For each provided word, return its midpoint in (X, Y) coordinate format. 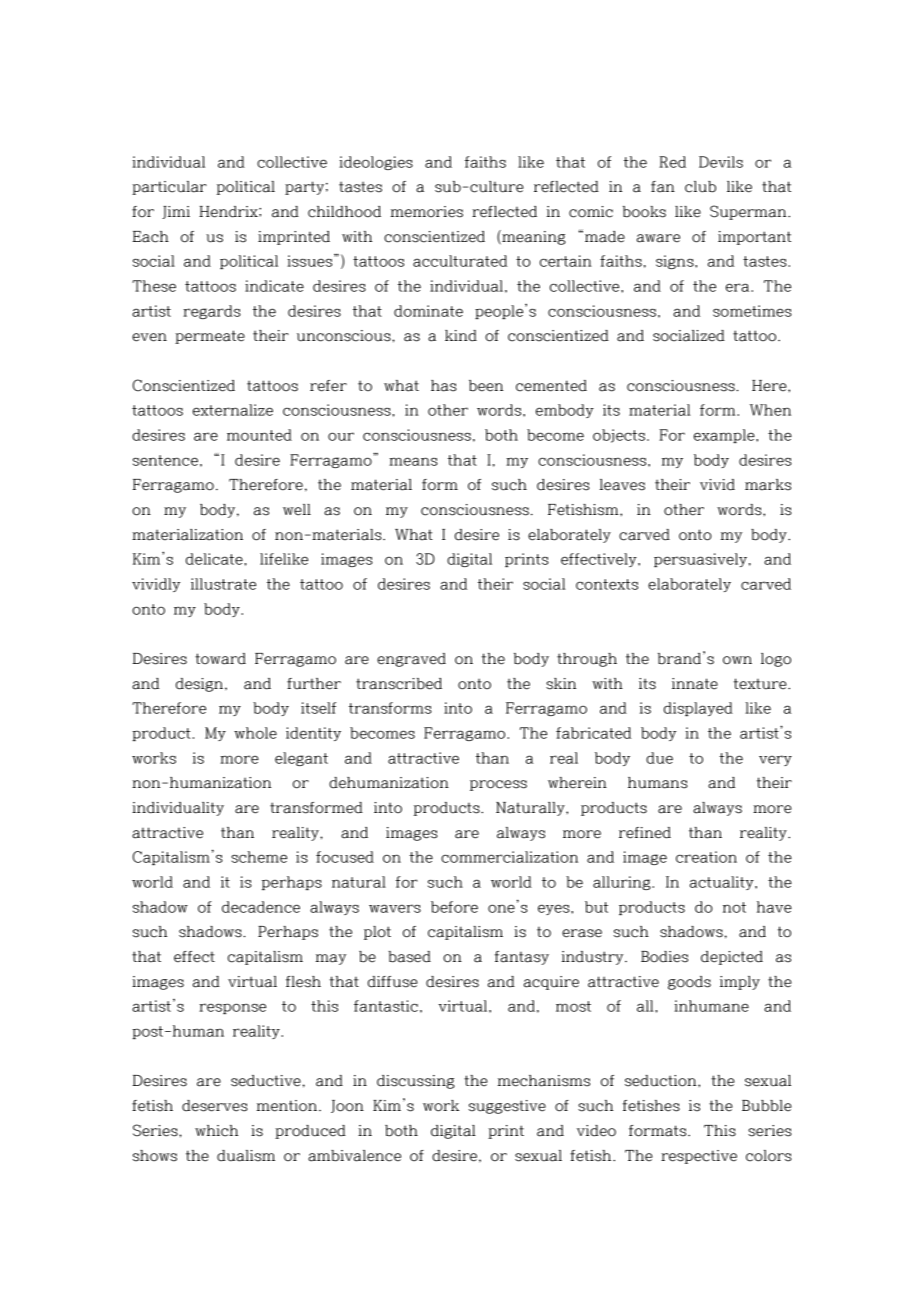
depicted (732, 958)
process (498, 785)
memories (427, 212)
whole (255, 733)
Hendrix (229, 212)
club (700, 187)
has (444, 386)
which (216, 1131)
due (659, 758)
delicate (215, 559)
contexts (607, 584)
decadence (261, 907)
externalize (233, 410)
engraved (411, 660)
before (454, 907)
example (725, 436)
